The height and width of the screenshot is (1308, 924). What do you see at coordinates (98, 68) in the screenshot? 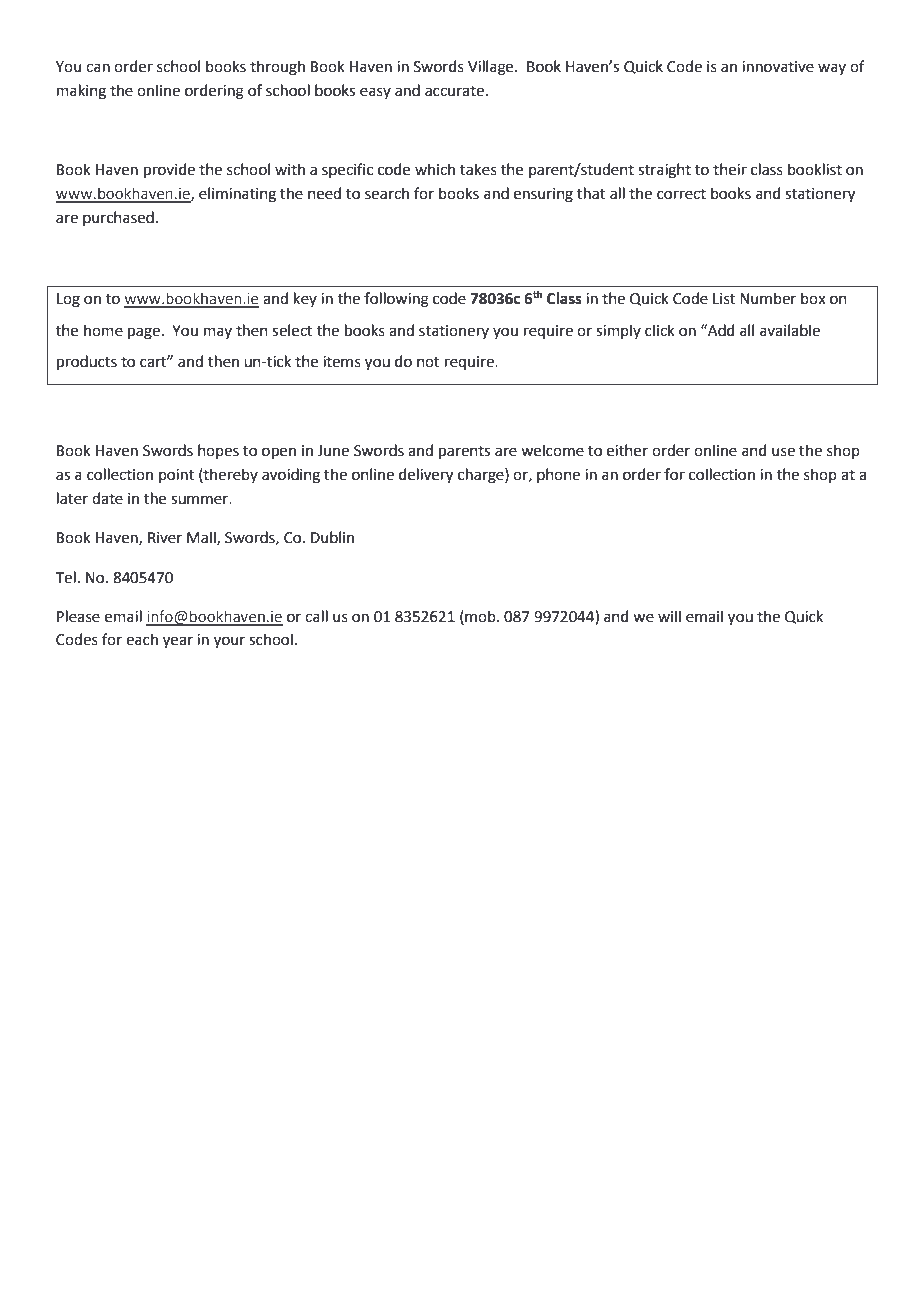
I see `can` at bounding box center [98, 68].
